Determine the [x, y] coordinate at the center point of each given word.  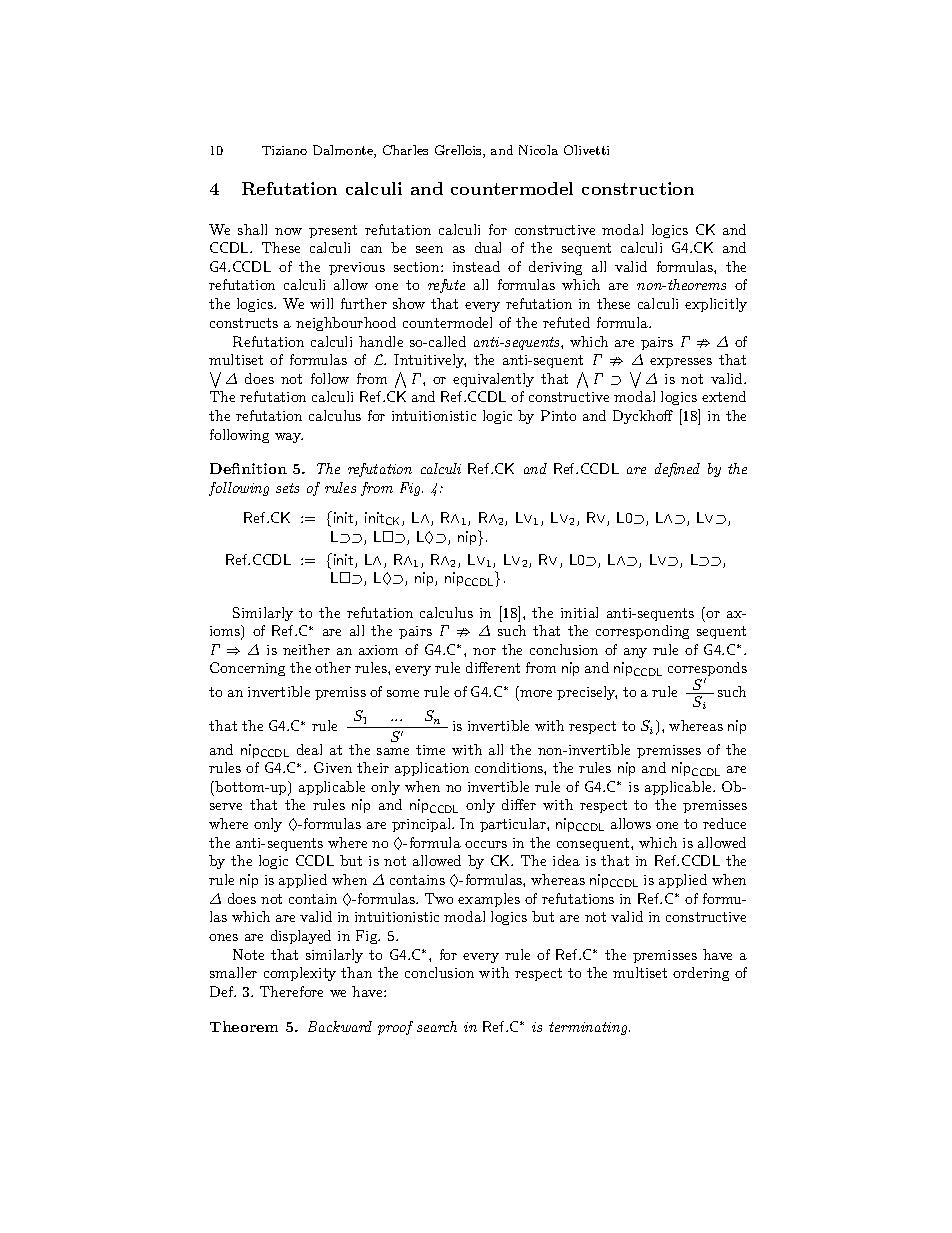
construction [638, 188]
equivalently [493, 380]
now [288, 231]
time [430, 750]
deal [309, 749]
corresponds [707, 670]
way [289, 438]
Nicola [538, 150]
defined [677, 470]
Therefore [291, 991]
